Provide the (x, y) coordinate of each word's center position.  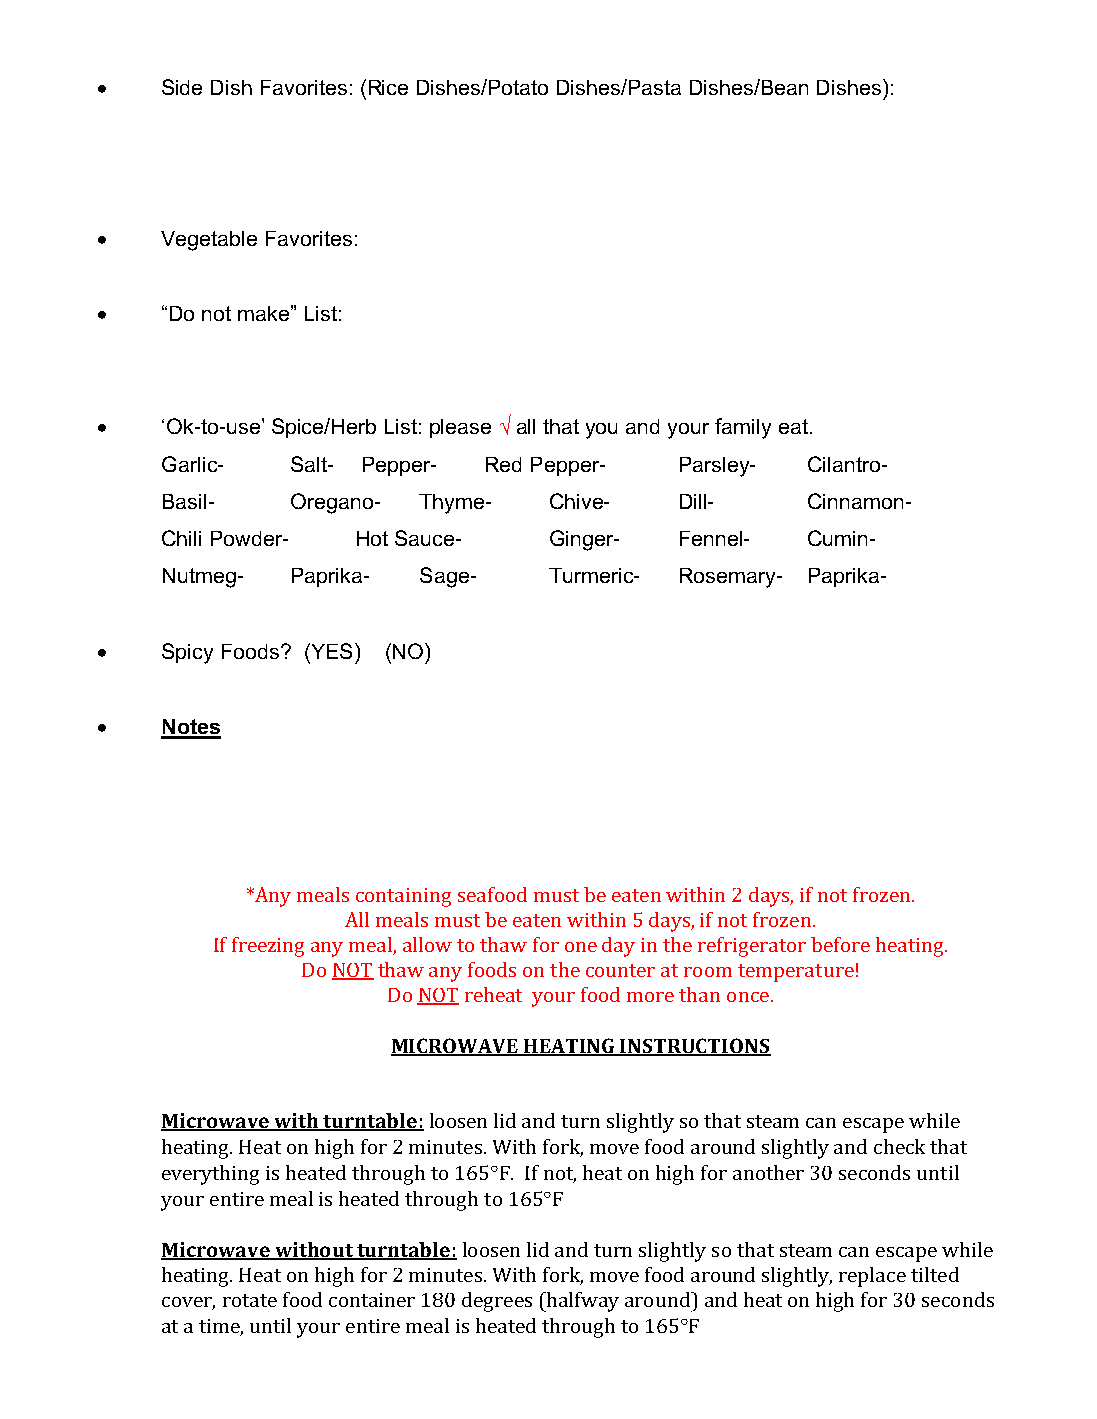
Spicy (187, 653)
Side (182, 87)
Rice (388, 87)
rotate (250, 1300)
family (743, 428)
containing (403, 897)
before (840, 944)
